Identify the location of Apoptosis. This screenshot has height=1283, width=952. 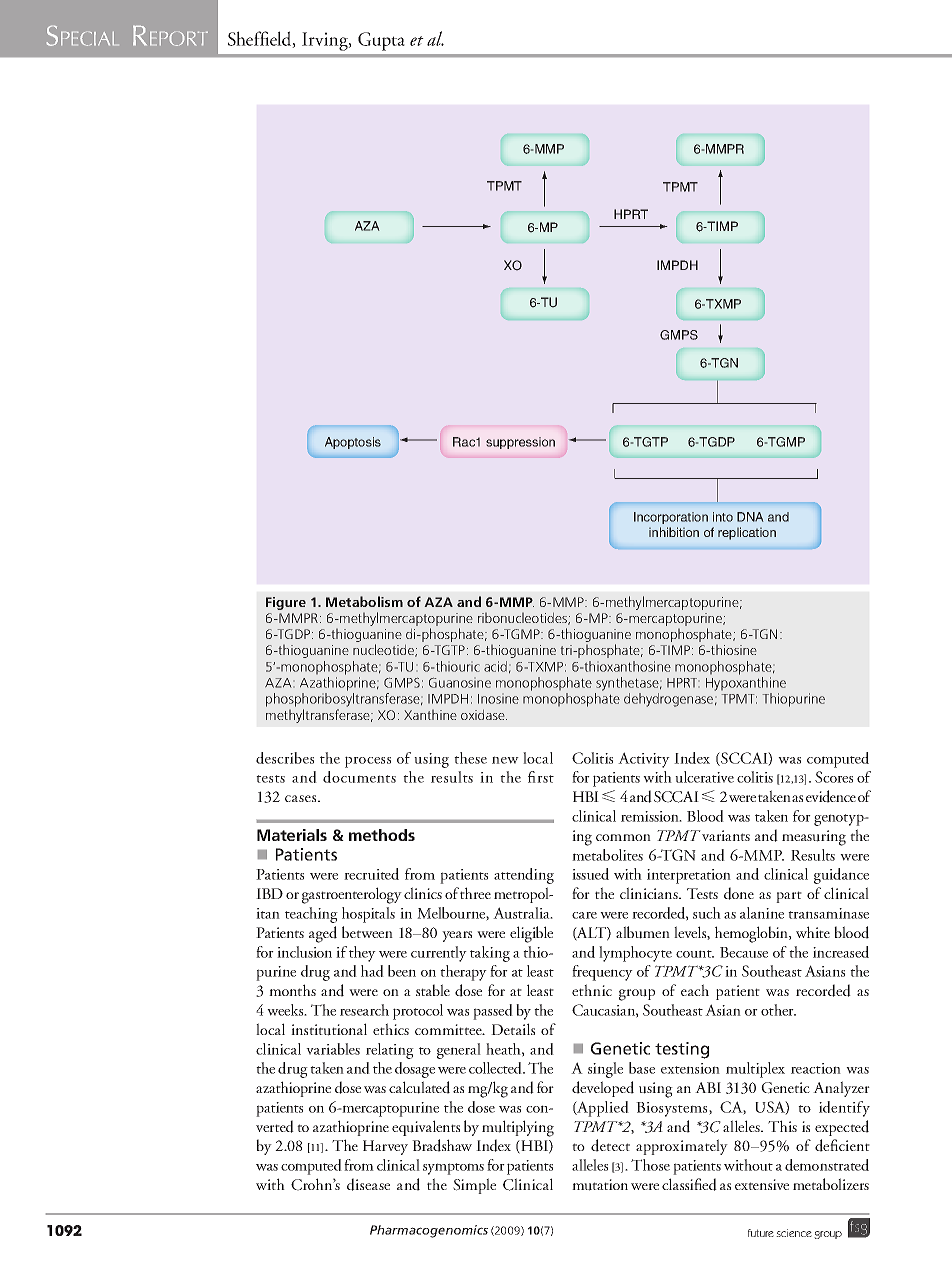
(353, 443).
